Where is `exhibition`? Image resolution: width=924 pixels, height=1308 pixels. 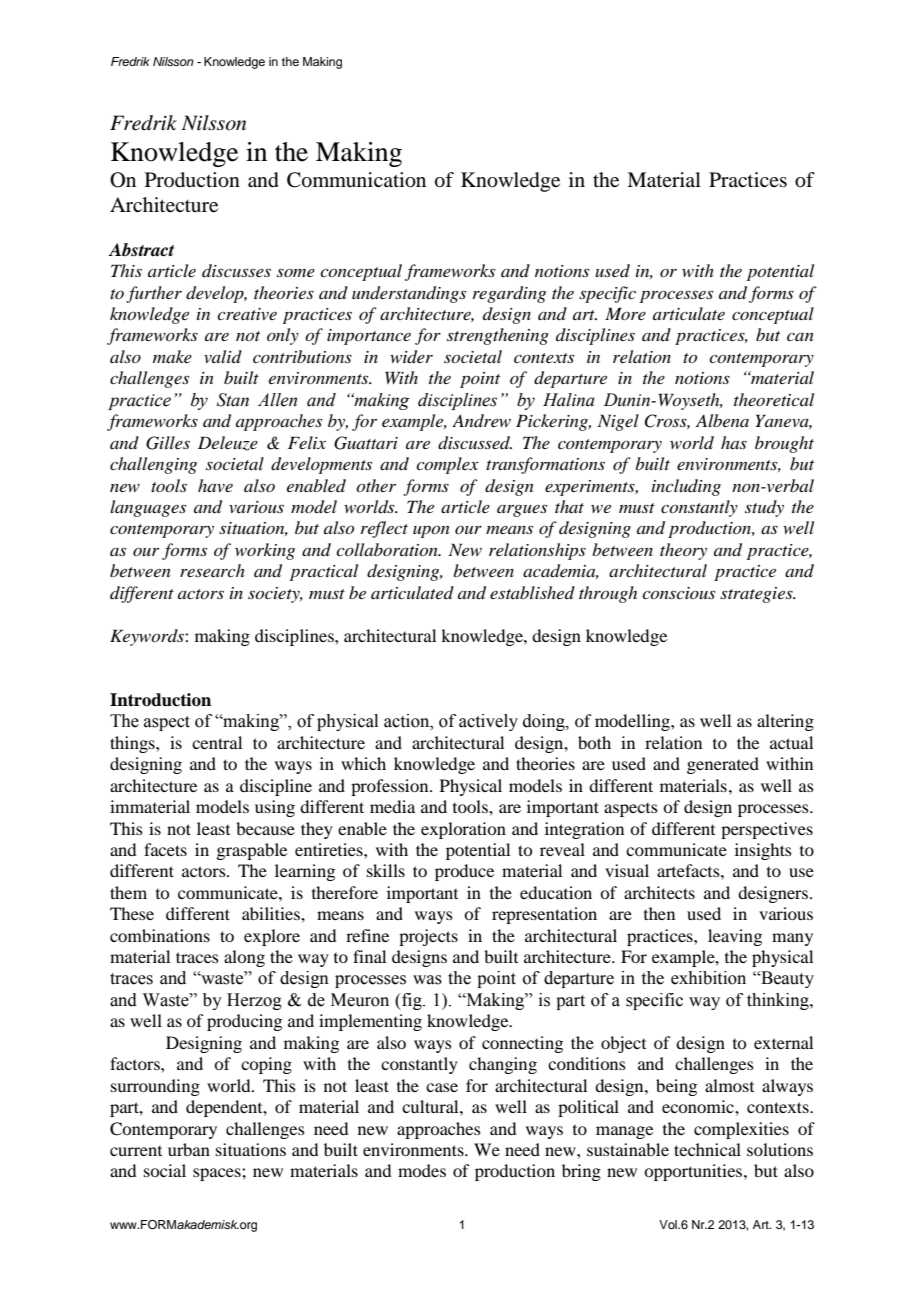
exhibition is located at coordinates (708, 978).
